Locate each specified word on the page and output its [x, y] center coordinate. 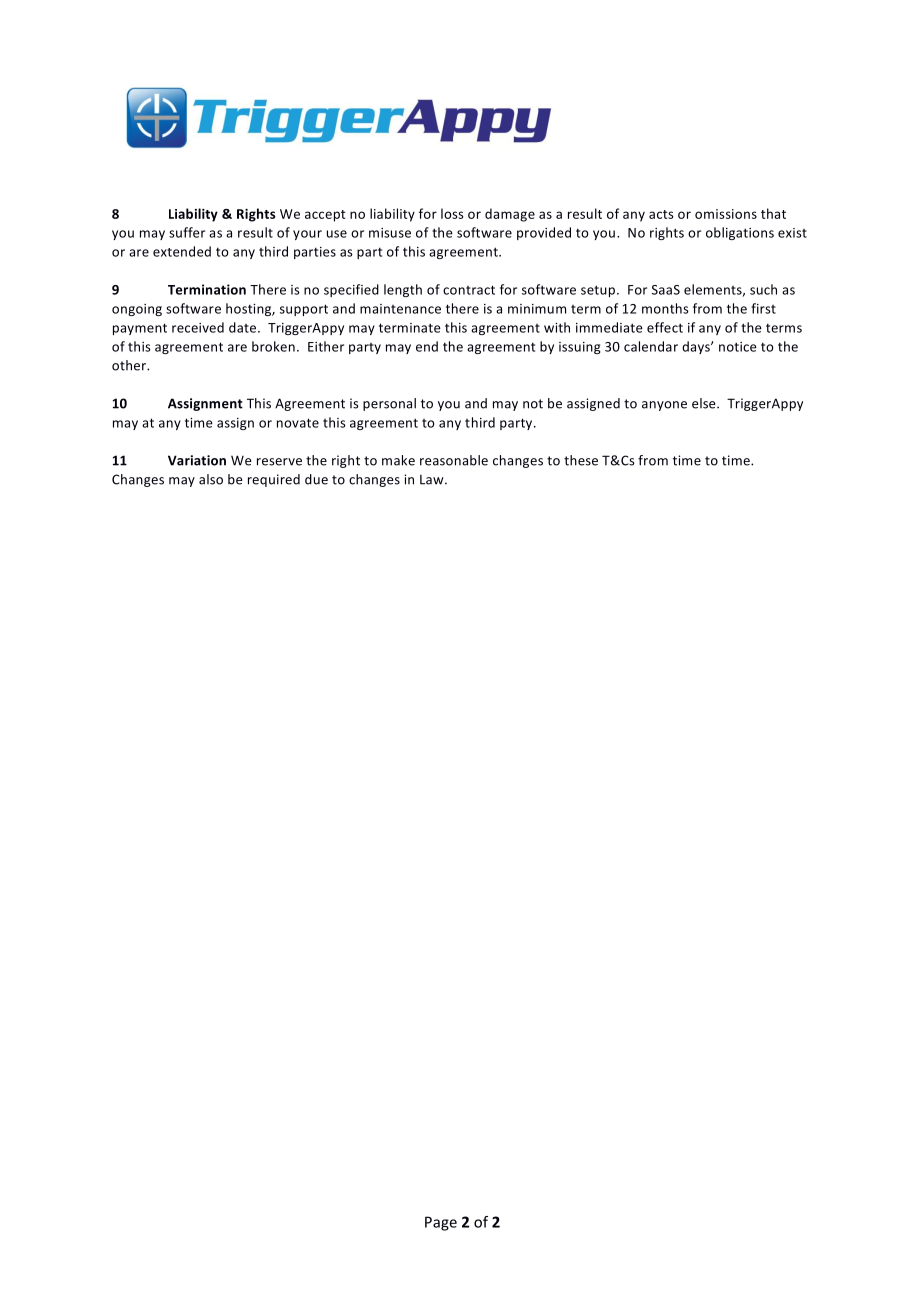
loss [452, 213]
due [316, 479]
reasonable [454, 460]
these [581, 460]
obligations [740, 233]
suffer [187, 232]
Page [441, 1223]
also [211, 479]
